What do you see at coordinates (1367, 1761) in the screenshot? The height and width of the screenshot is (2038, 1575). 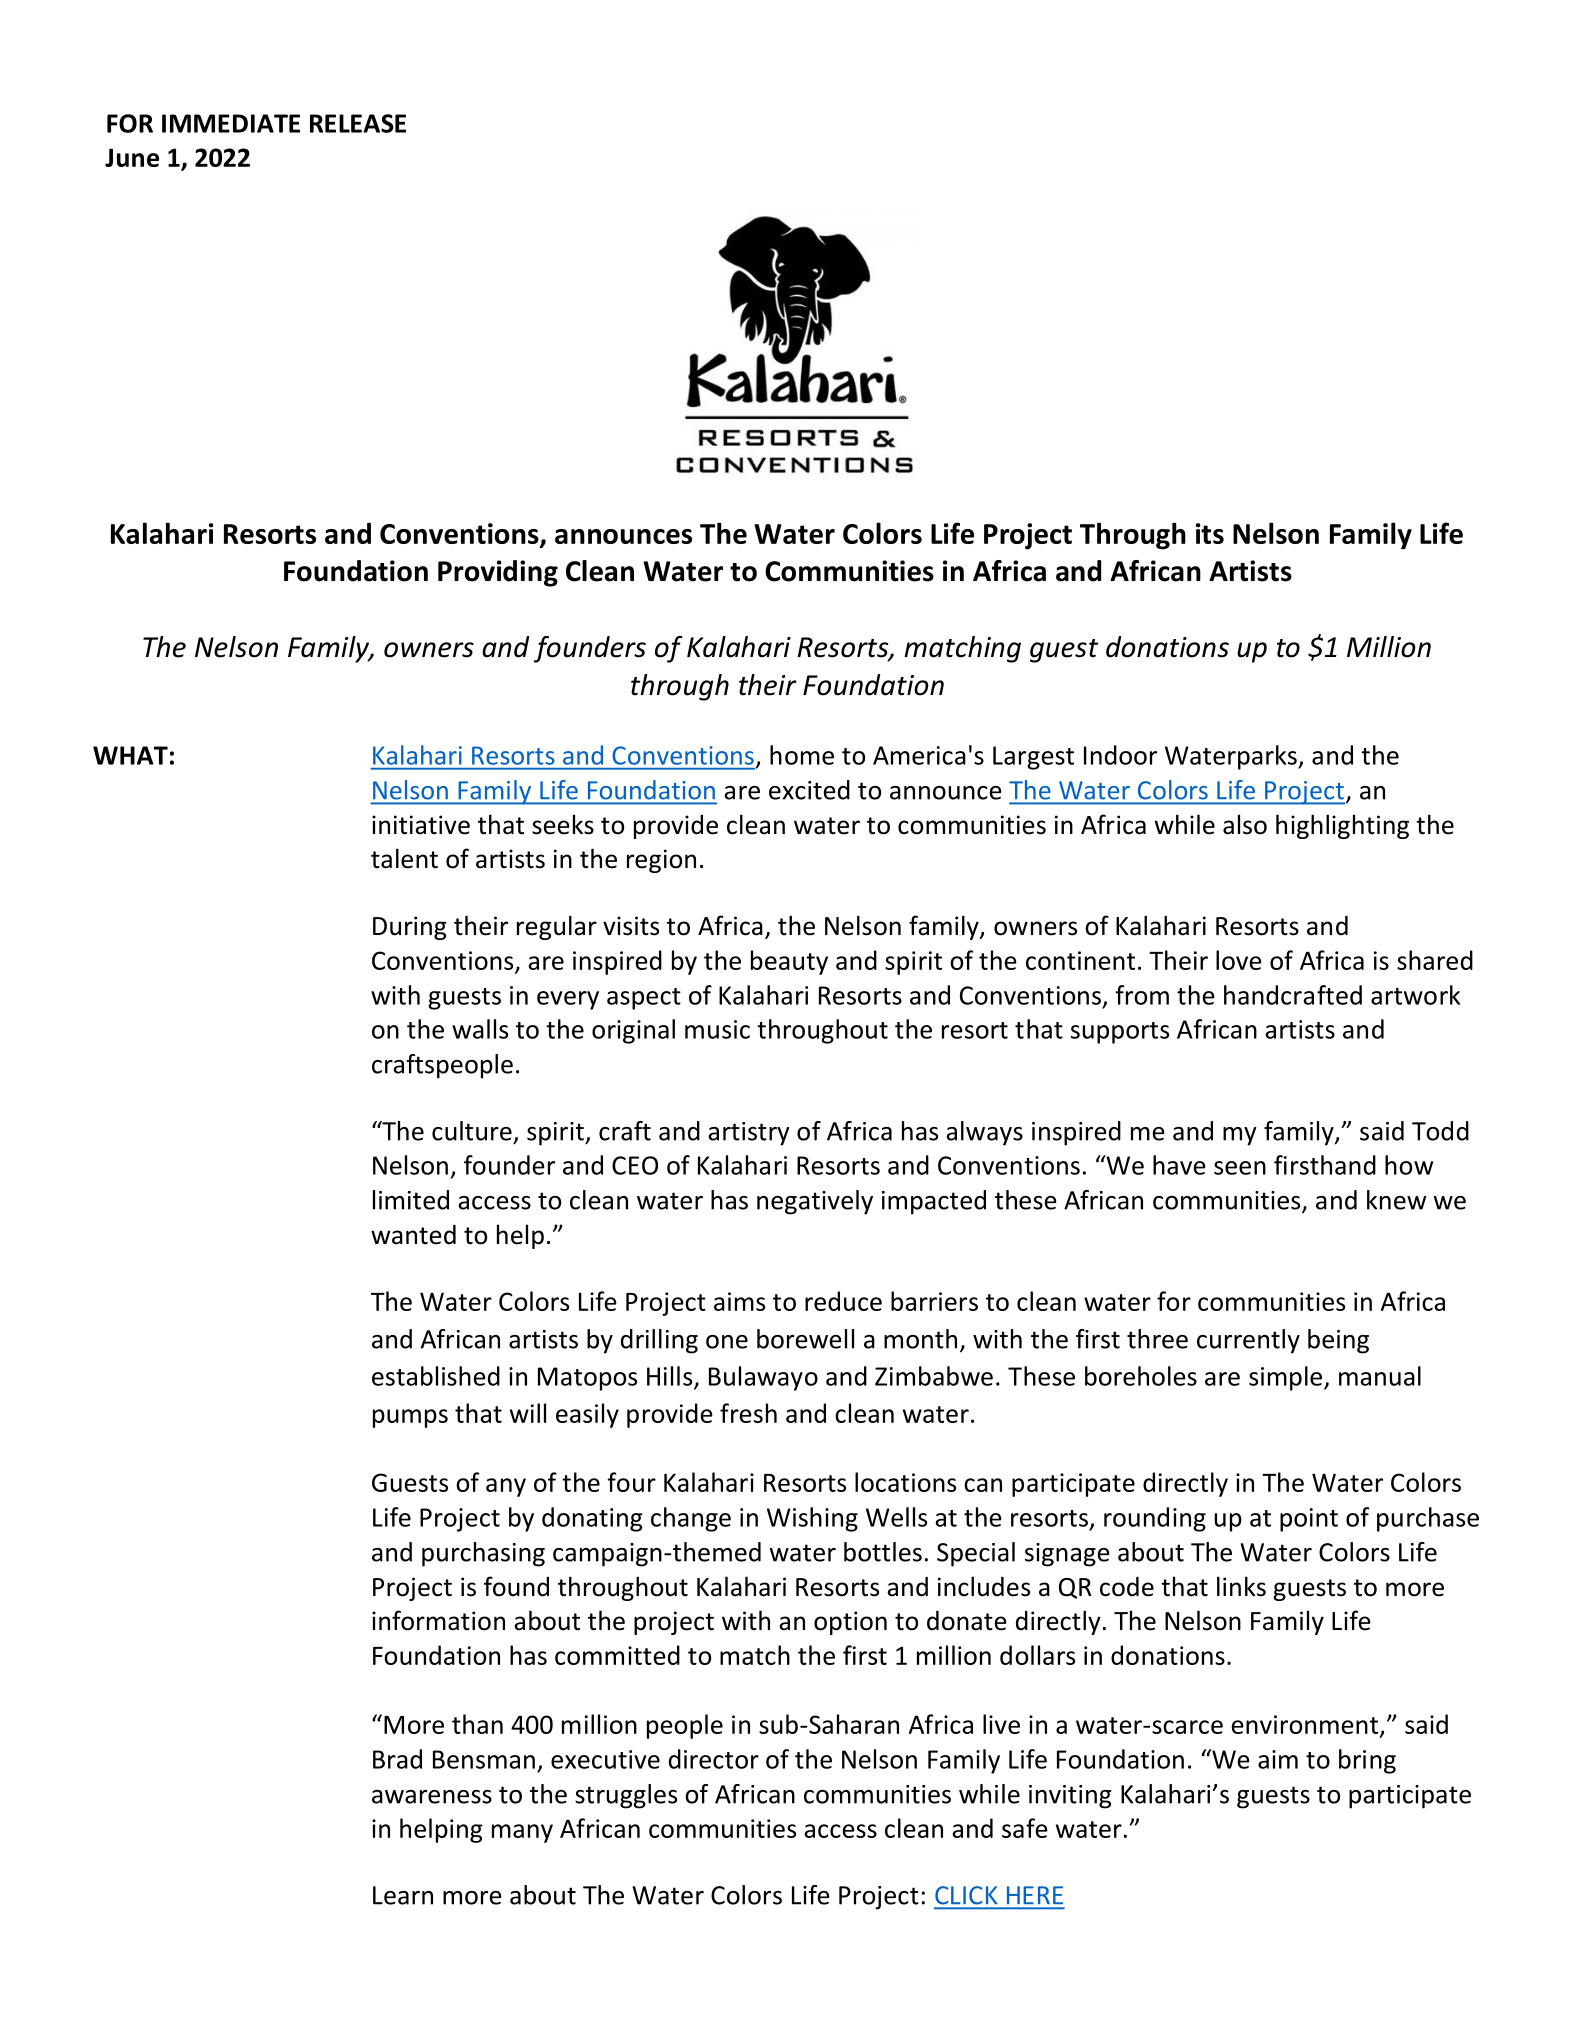 I see `bring` at bounding box center [1367, 1761].
